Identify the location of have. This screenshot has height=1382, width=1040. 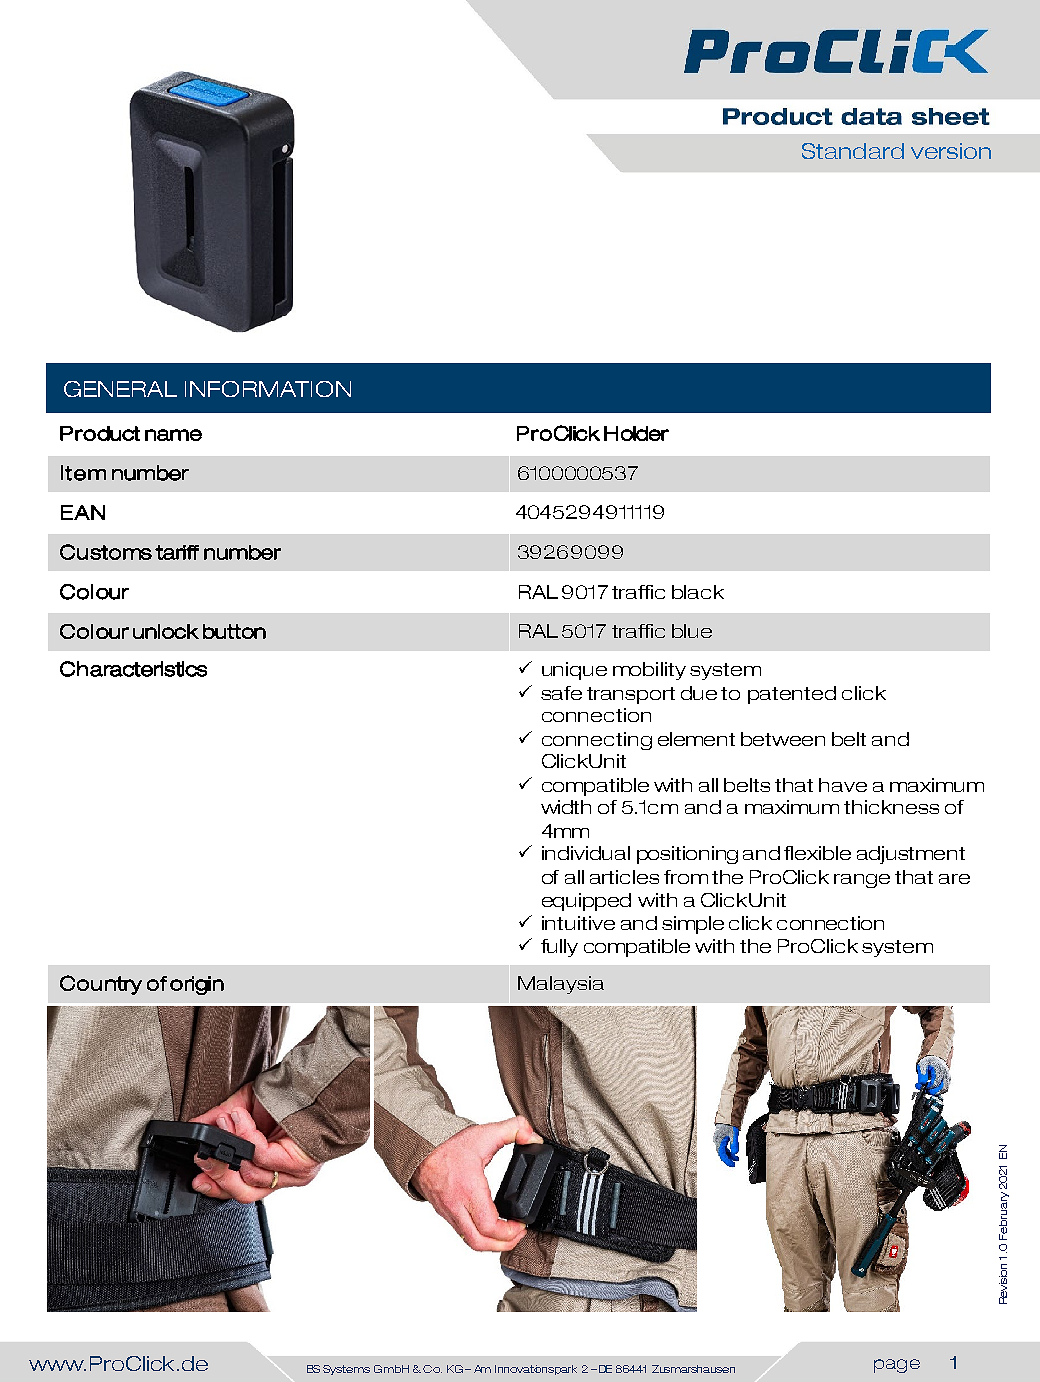
(843, 785).
